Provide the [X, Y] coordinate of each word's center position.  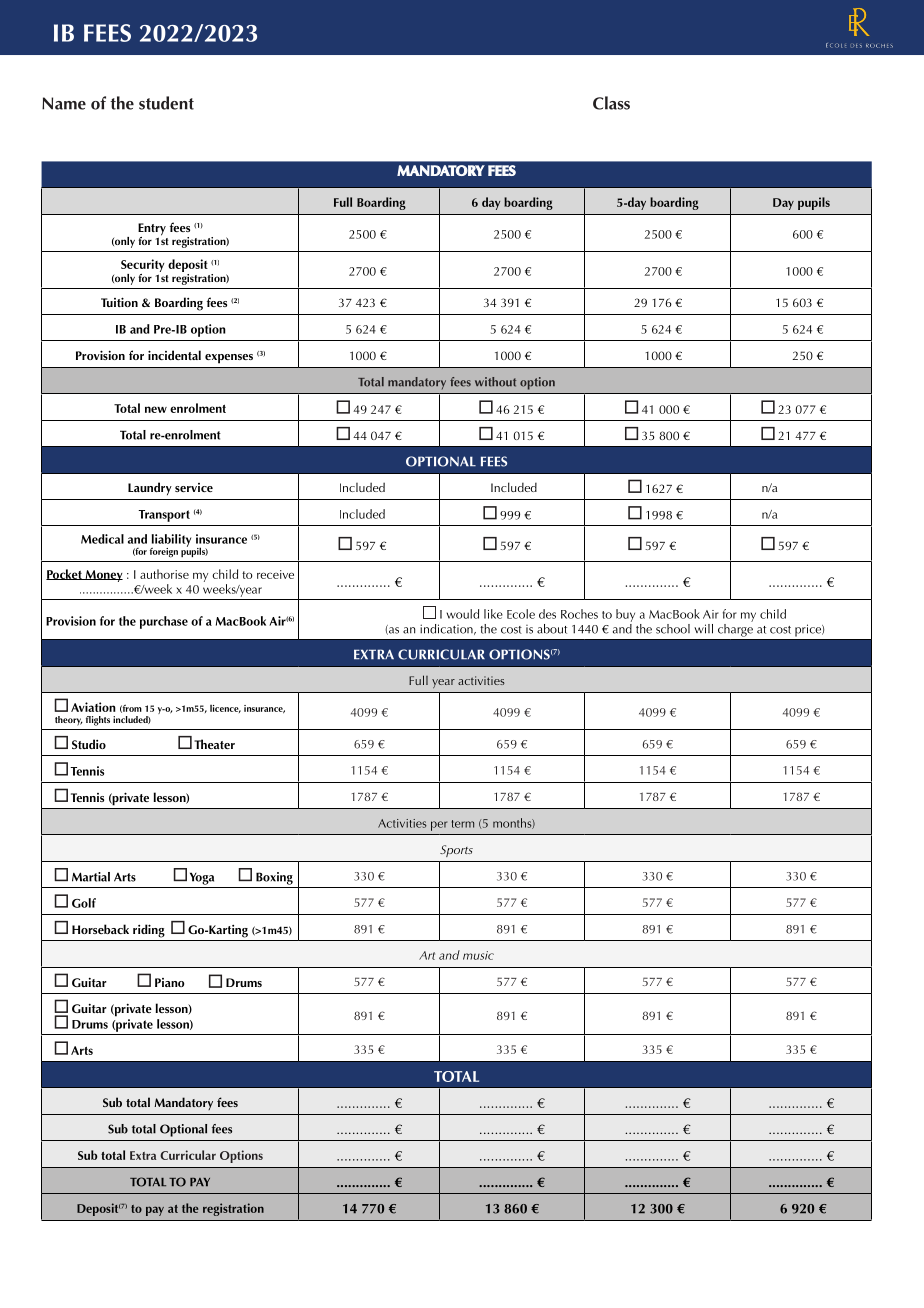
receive [275, 574]
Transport [164, 516]
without [495, 382]
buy [625, 615]
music [478, 955]
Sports [456, 851]
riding [149, 931]
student [166, 103]
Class [611, 103]
